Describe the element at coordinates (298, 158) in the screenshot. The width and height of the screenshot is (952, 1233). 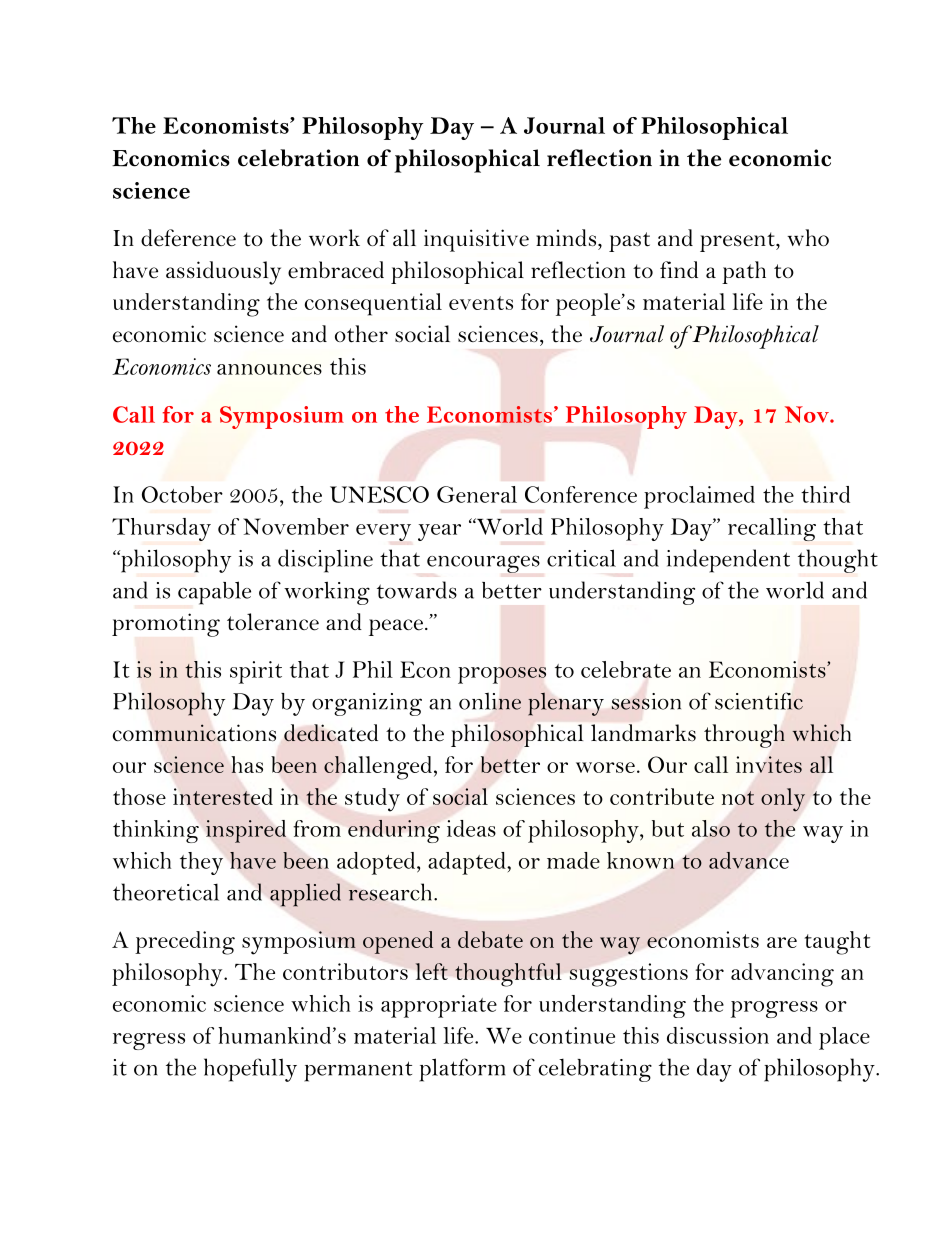
I see `celebration` at that location.
